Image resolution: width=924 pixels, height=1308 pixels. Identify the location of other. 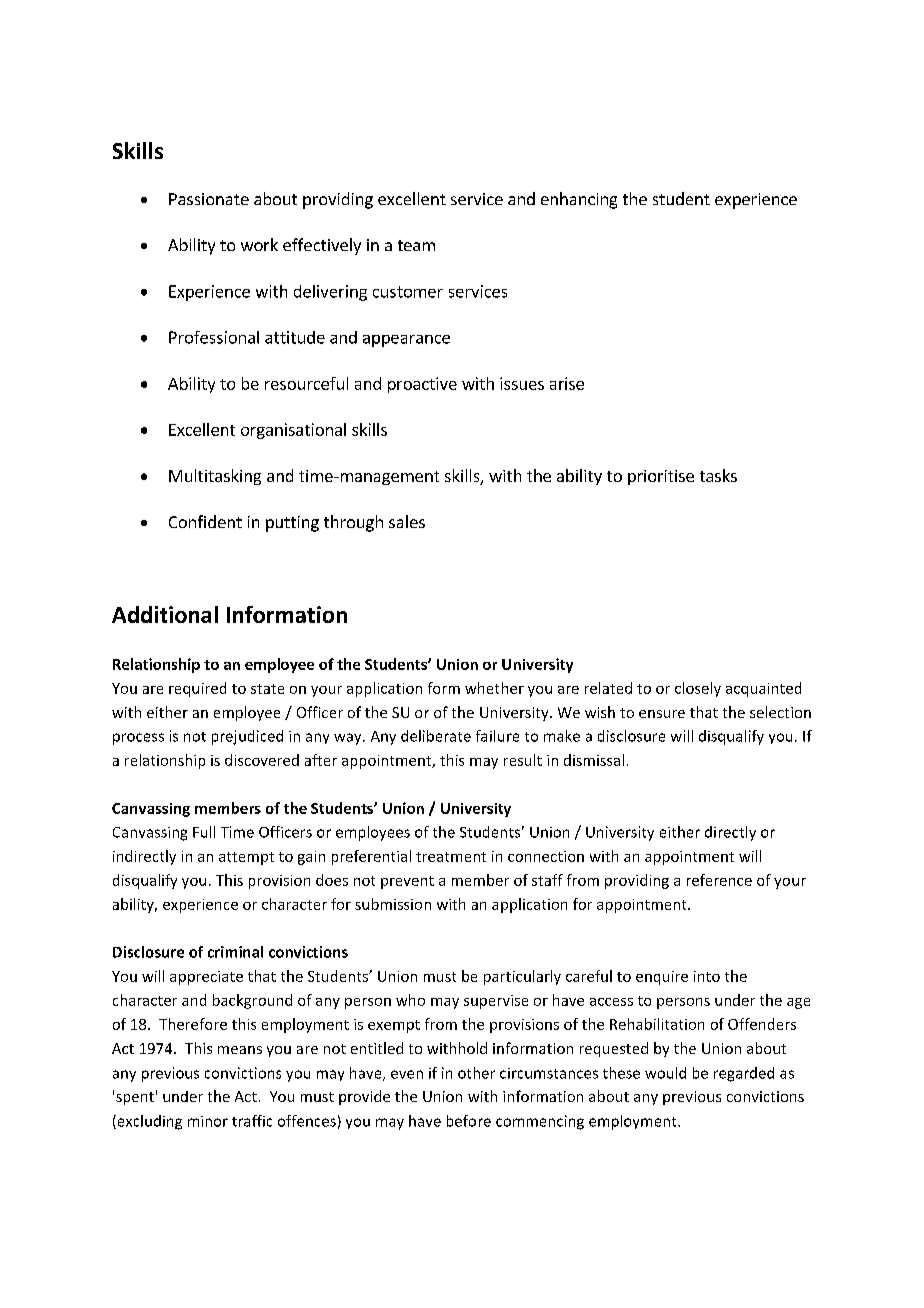
(476, 1073).
